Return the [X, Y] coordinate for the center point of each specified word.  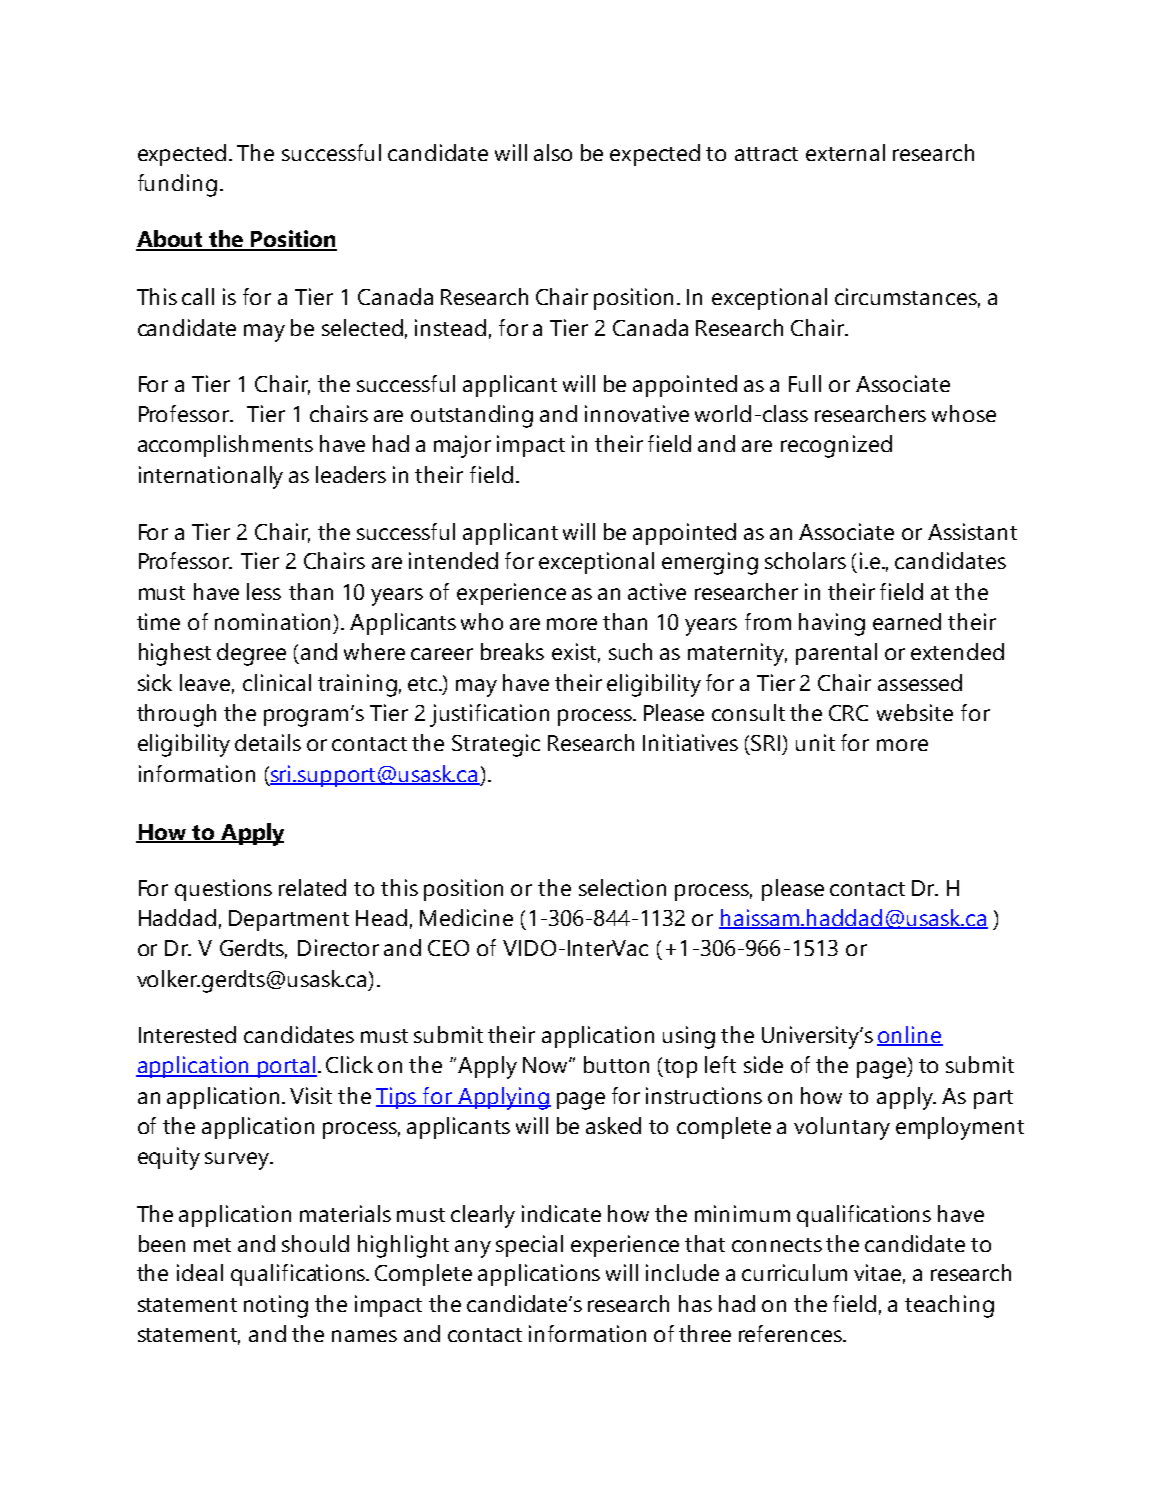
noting [276, 1306]
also [553, 152]
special [529, 1246]
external [845, 152]
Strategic [496, 745]
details [268, 742]
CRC [848, 713]
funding [177, 185]
